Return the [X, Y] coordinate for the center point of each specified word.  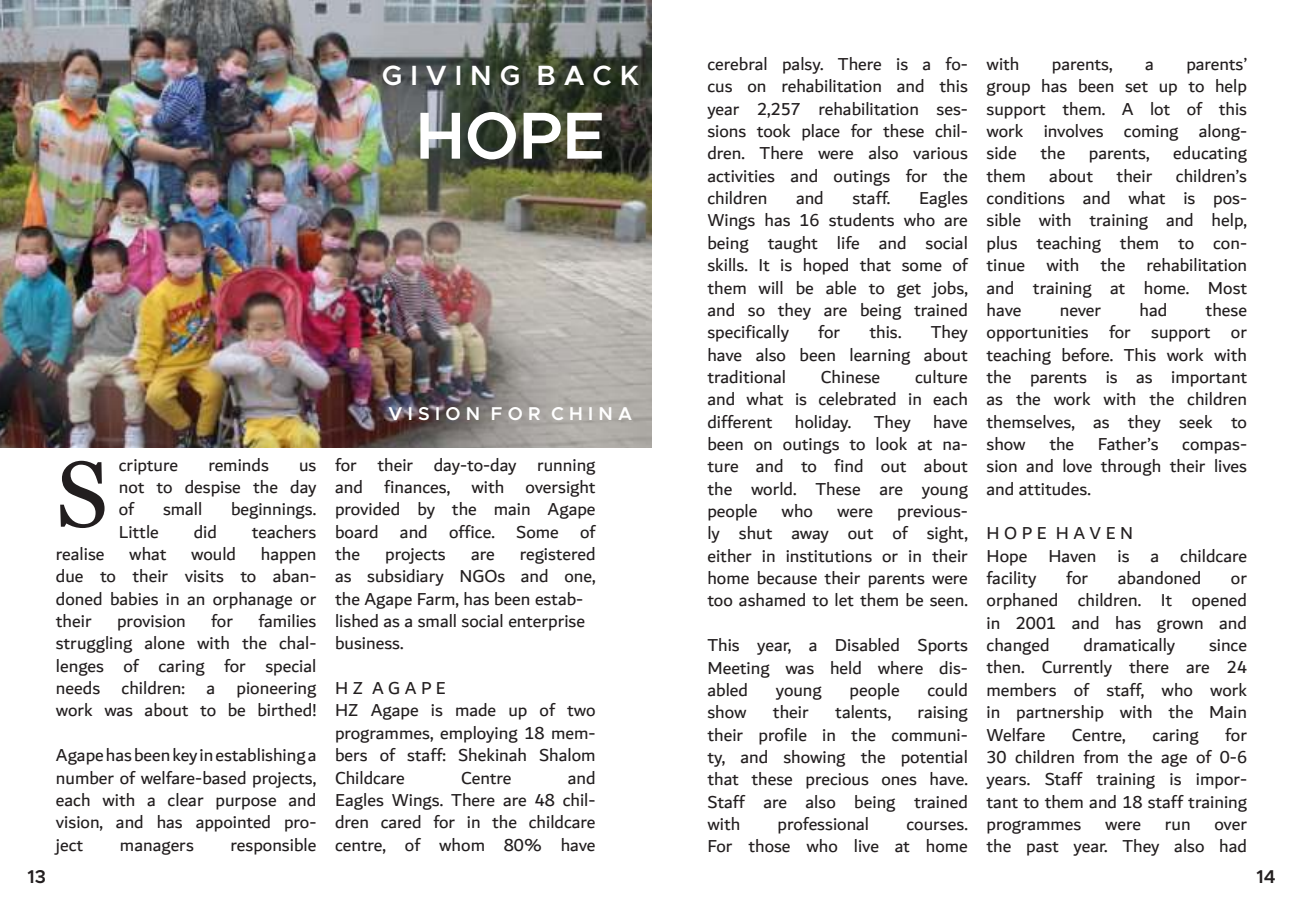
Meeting [739, 670]
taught [793, 244]
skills [727, 265]
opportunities [1037, 334]
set [1136, 87]
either [730, 556]
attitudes [1054, 489]
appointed [233, 823]
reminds [239, 465]
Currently [1077, 668]
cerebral [737, 64]
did [205, 532]
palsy [803, 65]
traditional [746, 377]
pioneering [276, 690]
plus [1002, 244]
